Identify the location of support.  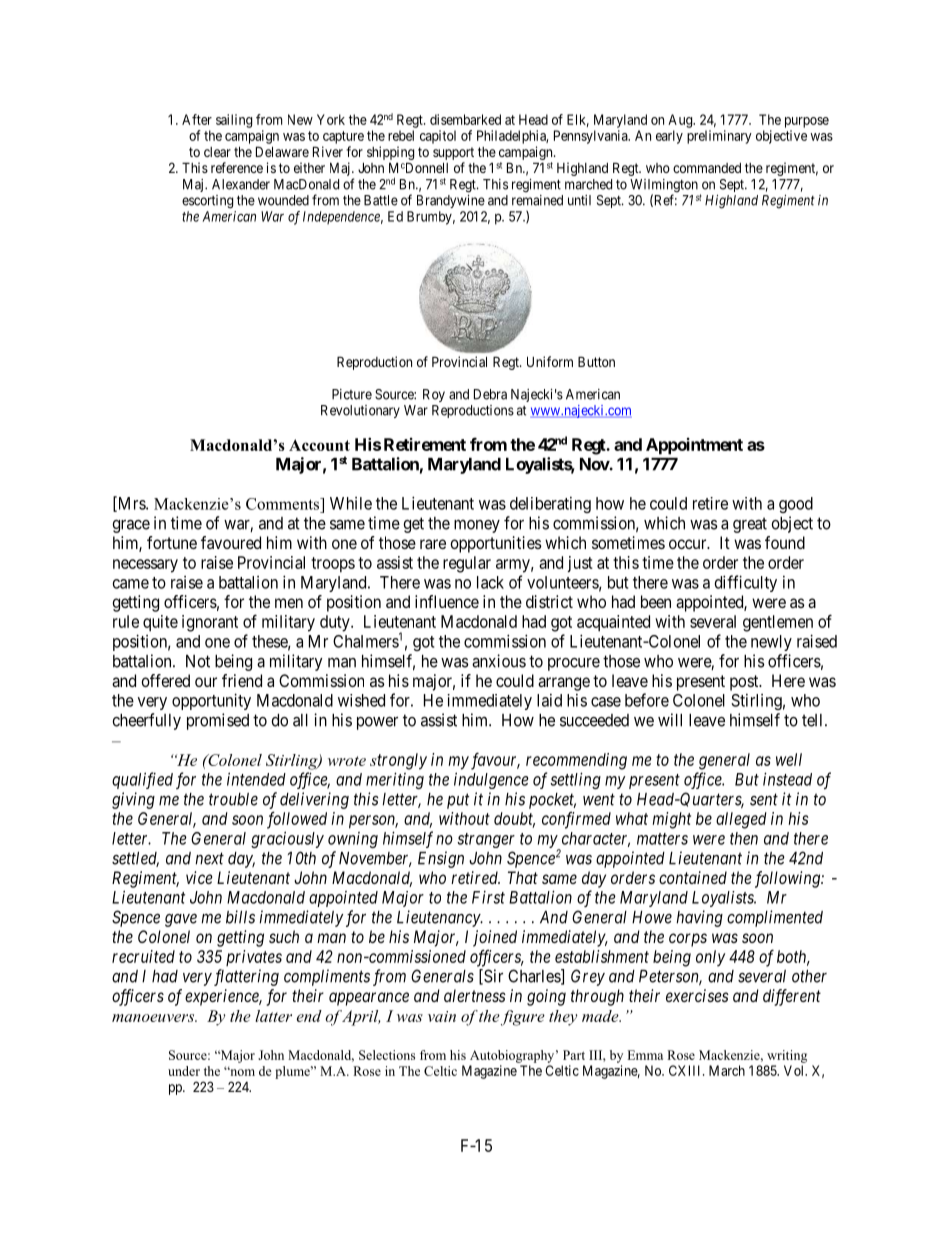
(453, 155).
